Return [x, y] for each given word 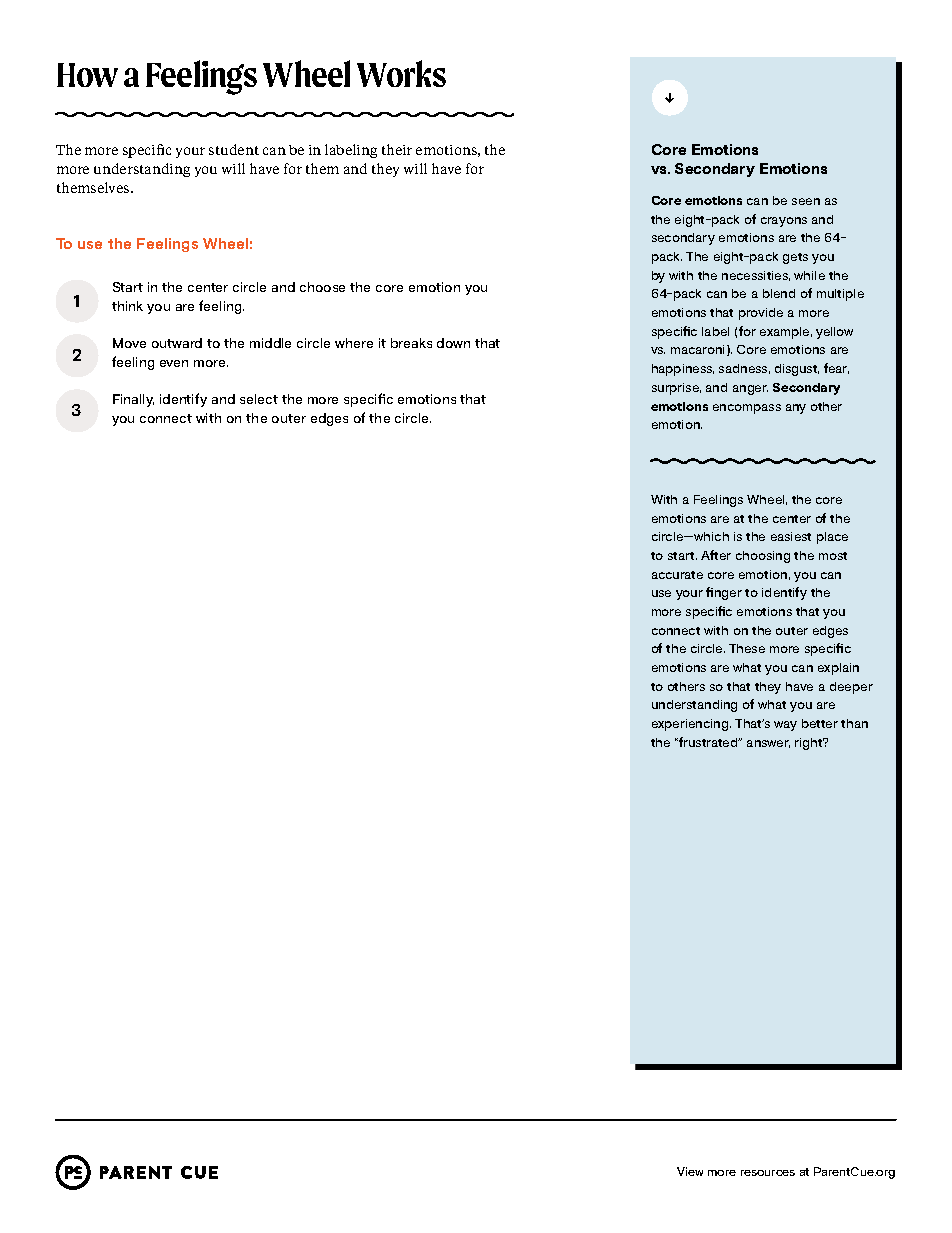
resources [768, 1173]
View [690, 1171]
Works [401, 73]
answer [768, 744]
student [234, 149]
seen [806, 201]
